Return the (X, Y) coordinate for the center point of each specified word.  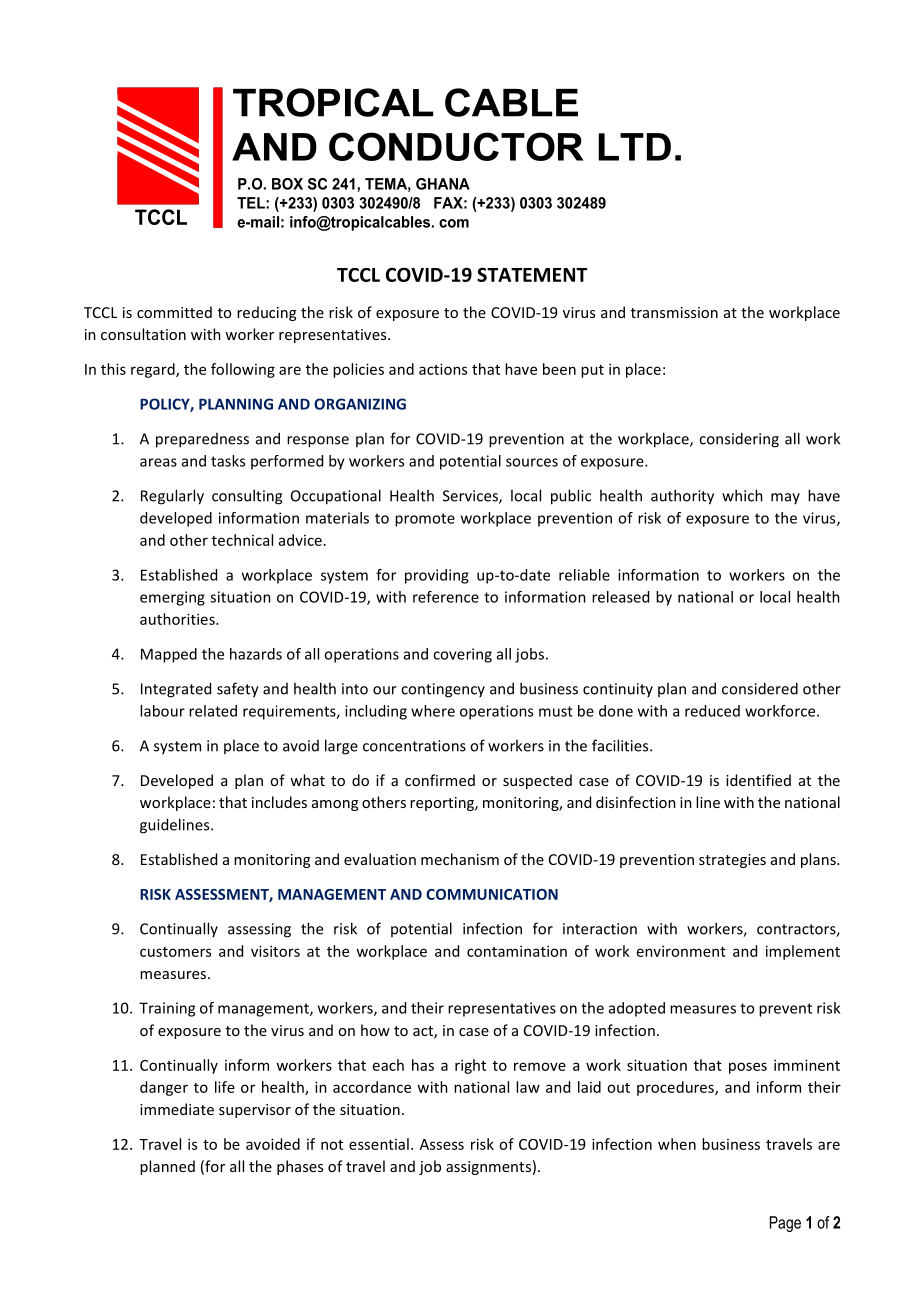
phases (300, 1167)
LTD (635, 147)
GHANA (443, 184)
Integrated (176, 690)
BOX (287, 184)
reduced (712, 711)
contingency (443, 690)
